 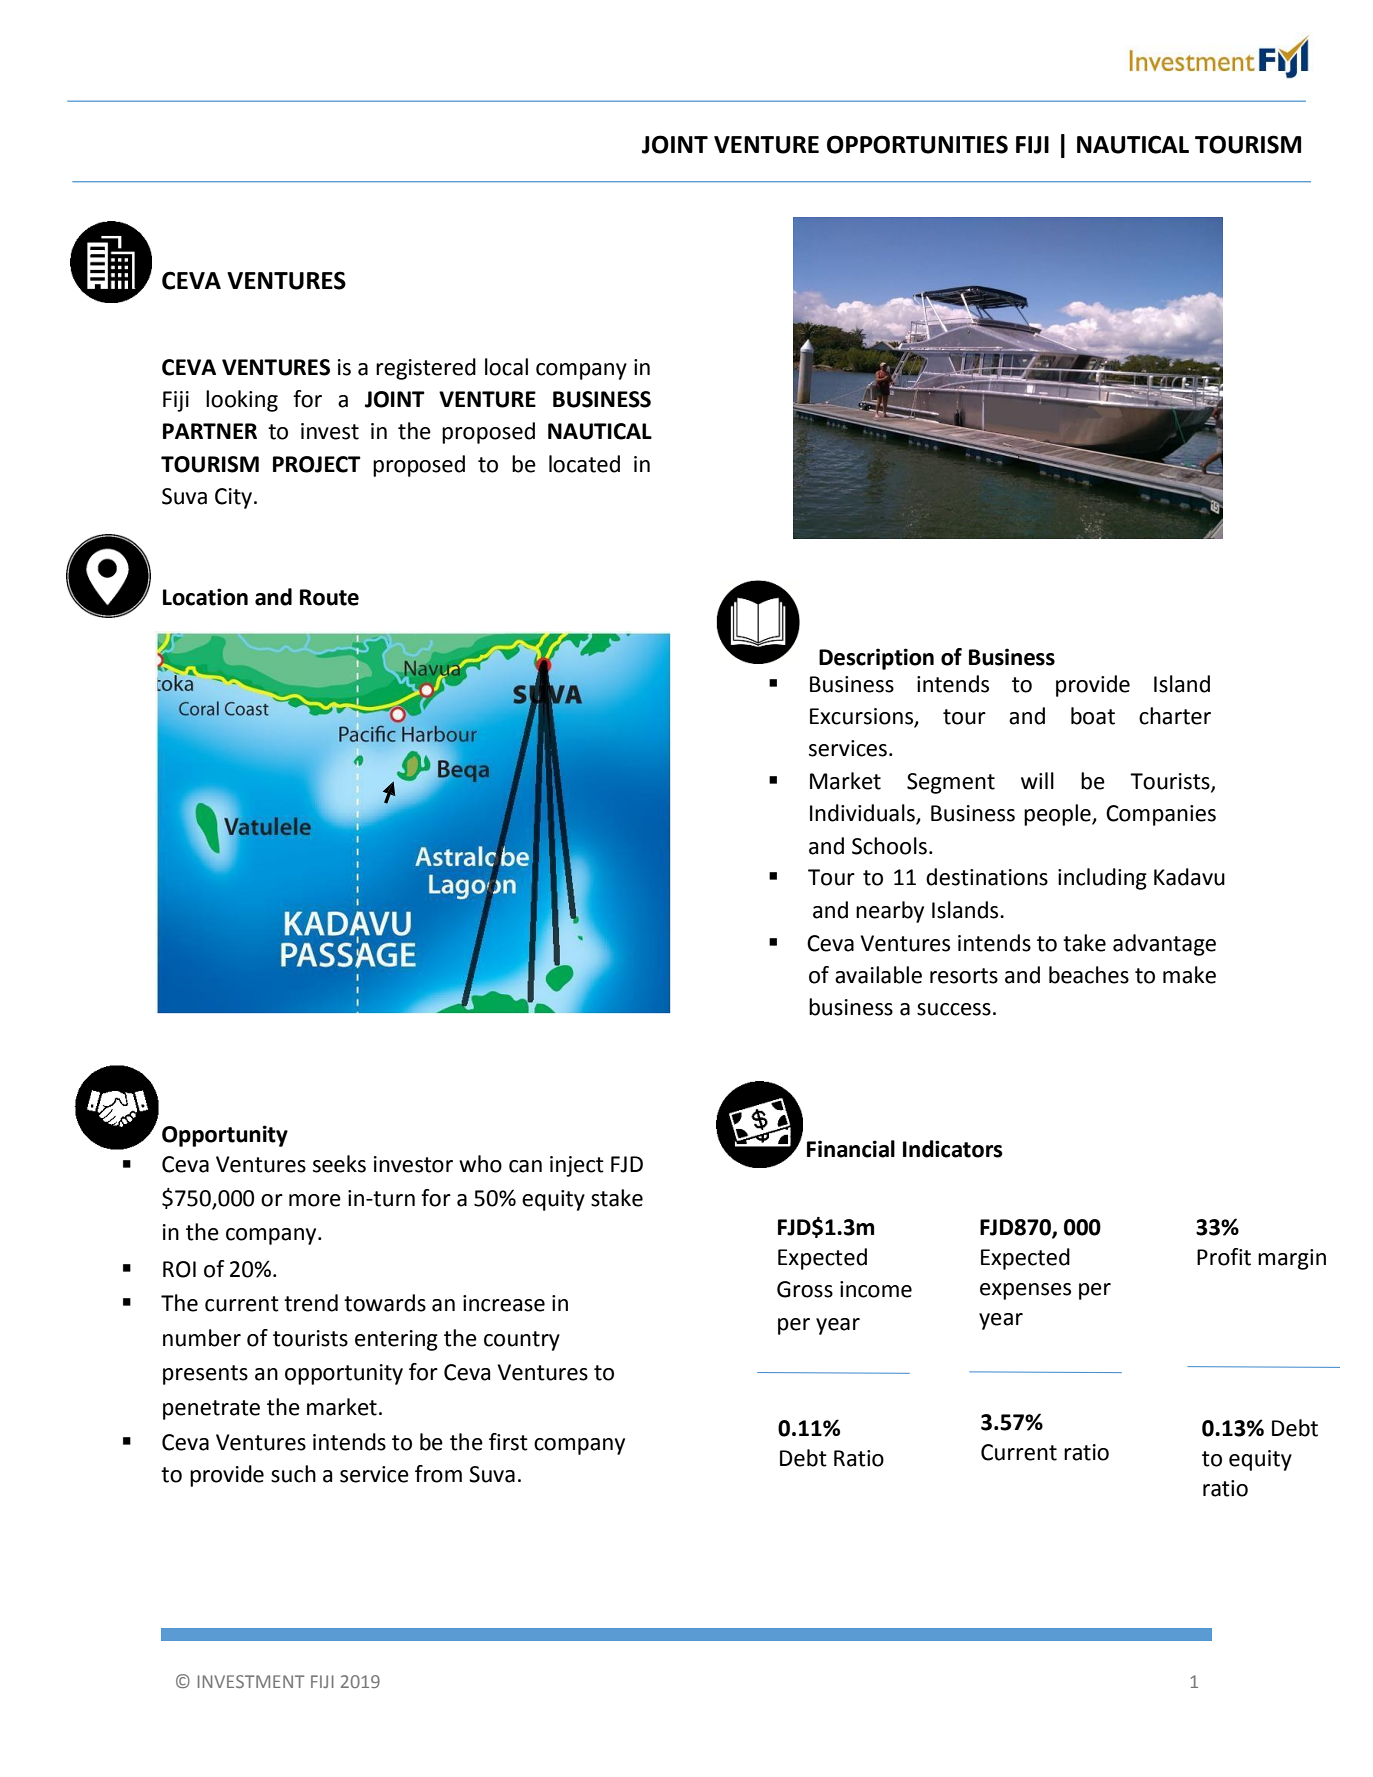 I want to click on located, so click(x=584, y=464).
